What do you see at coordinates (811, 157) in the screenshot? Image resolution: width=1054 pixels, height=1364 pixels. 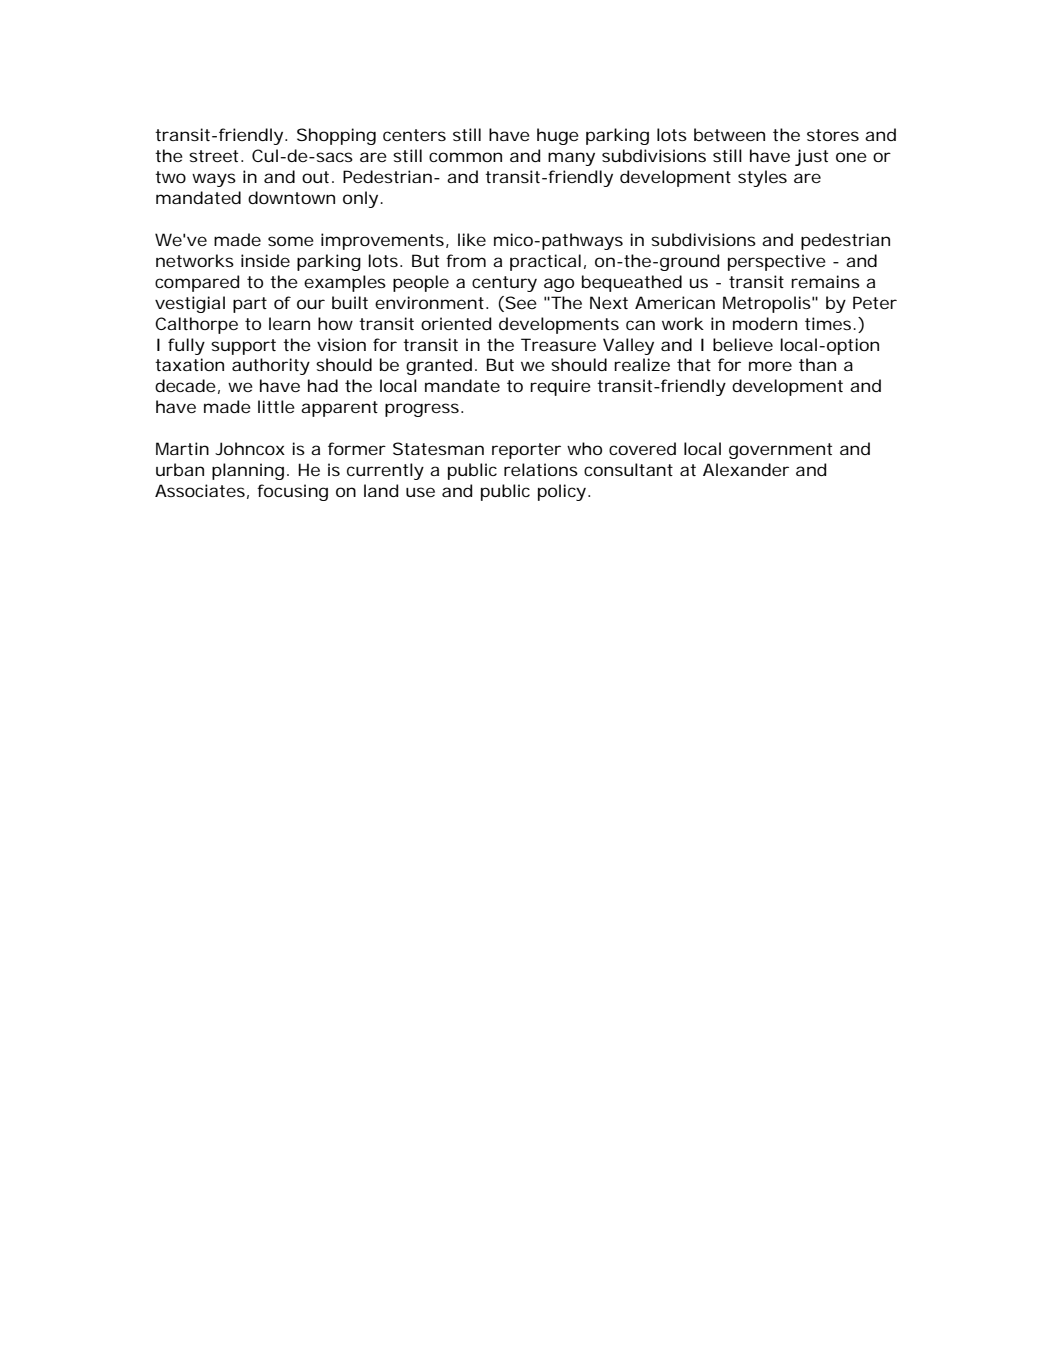 I see `just` at bounding box center [811, 157].
